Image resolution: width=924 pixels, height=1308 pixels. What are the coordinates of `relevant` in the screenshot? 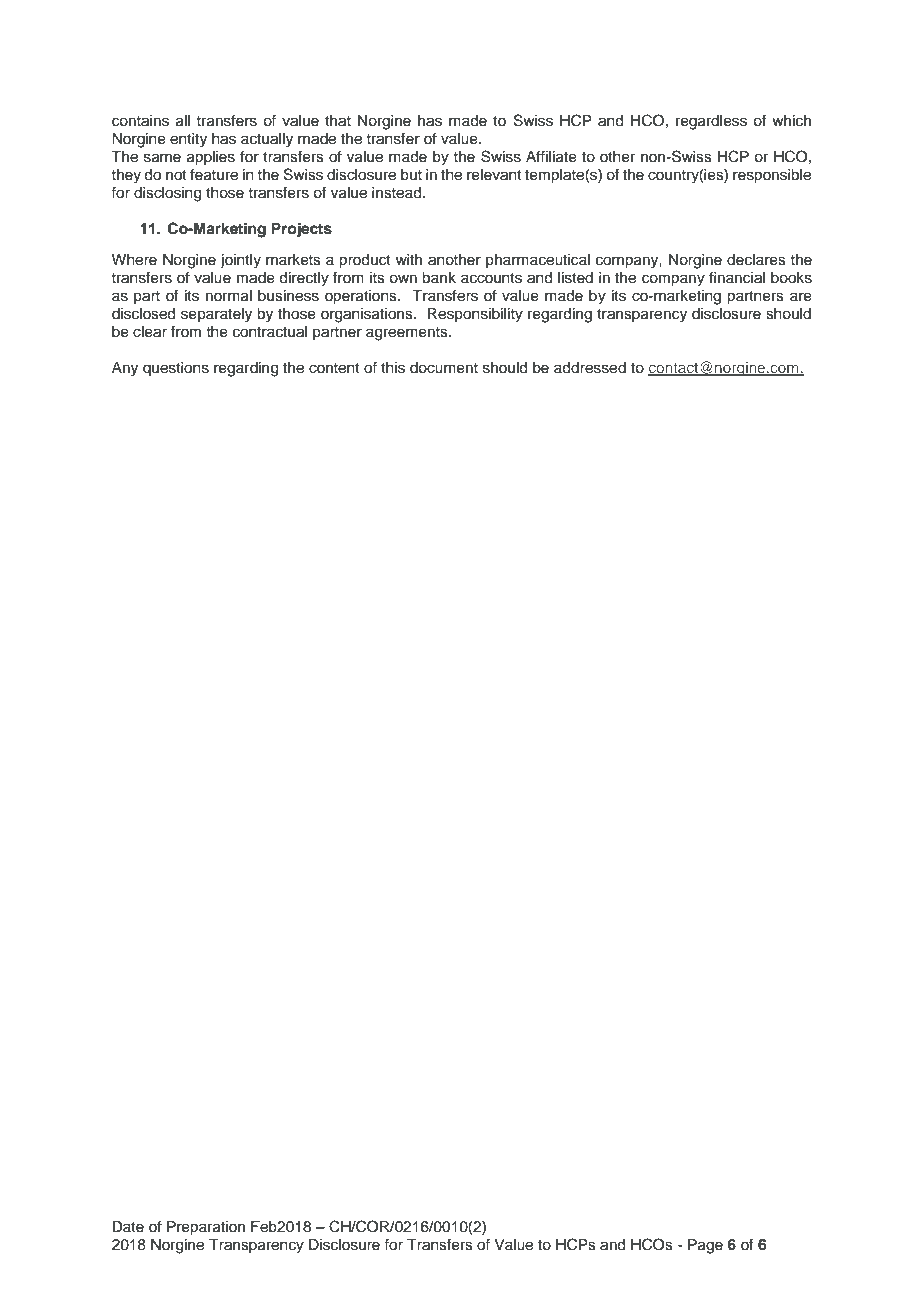 It's located at (494, 175).
